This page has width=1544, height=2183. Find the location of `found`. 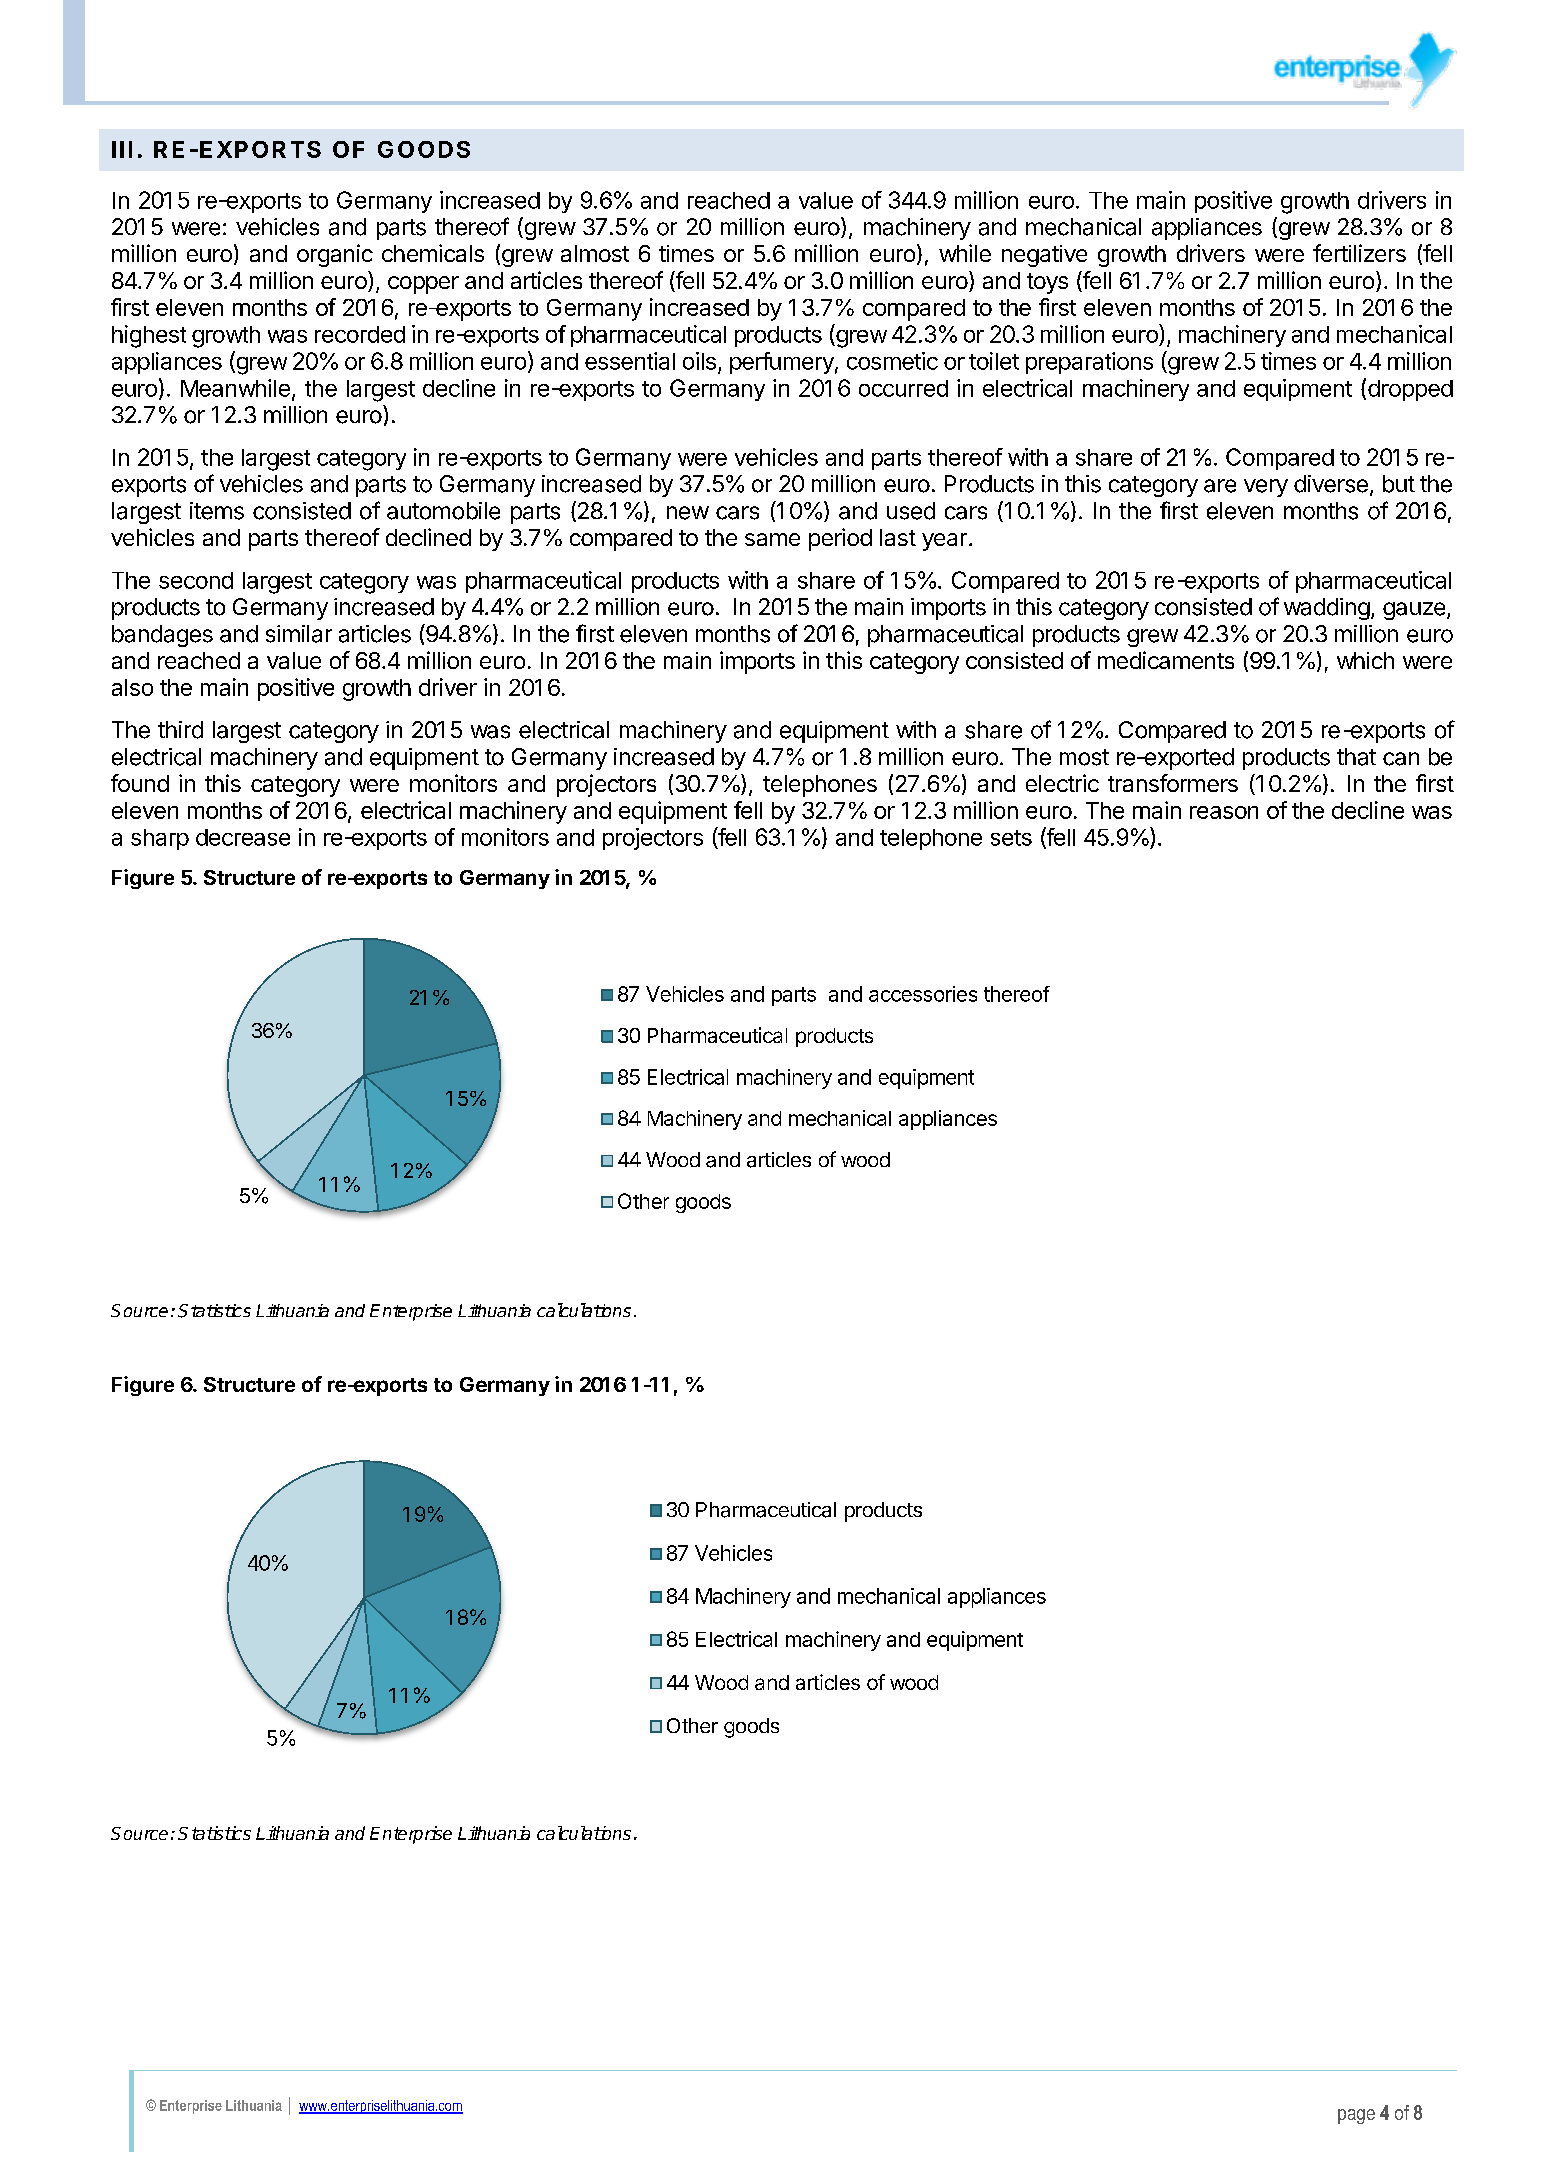

found is located at coordinates (140, 783).
